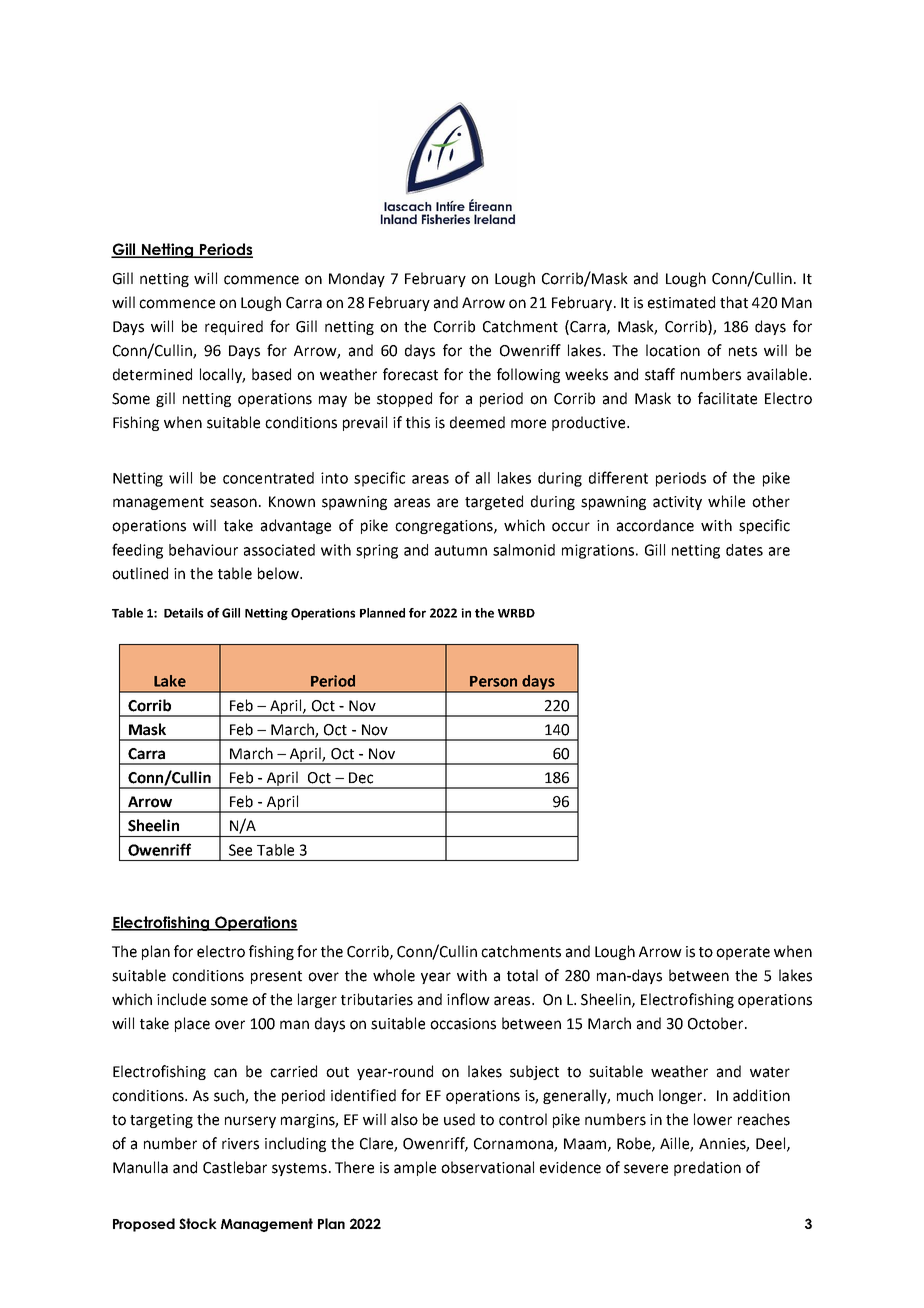 The image size is (924, 1308). What do you see at coordinates (707, 1168) in the screenshot?
I see `predation` at bounding box center [707, 1168].
